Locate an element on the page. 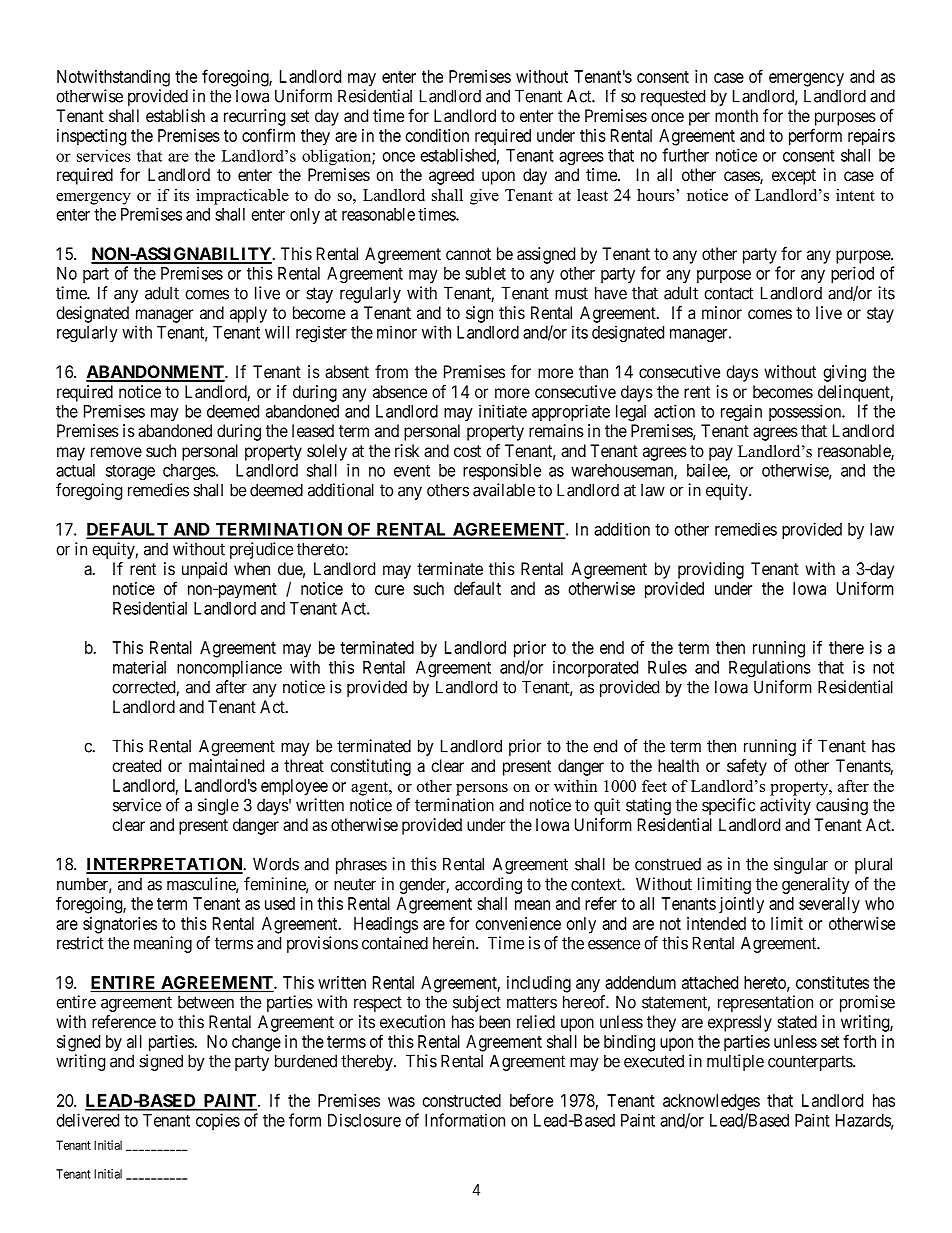  charges is located at coordinates (190, 472).
